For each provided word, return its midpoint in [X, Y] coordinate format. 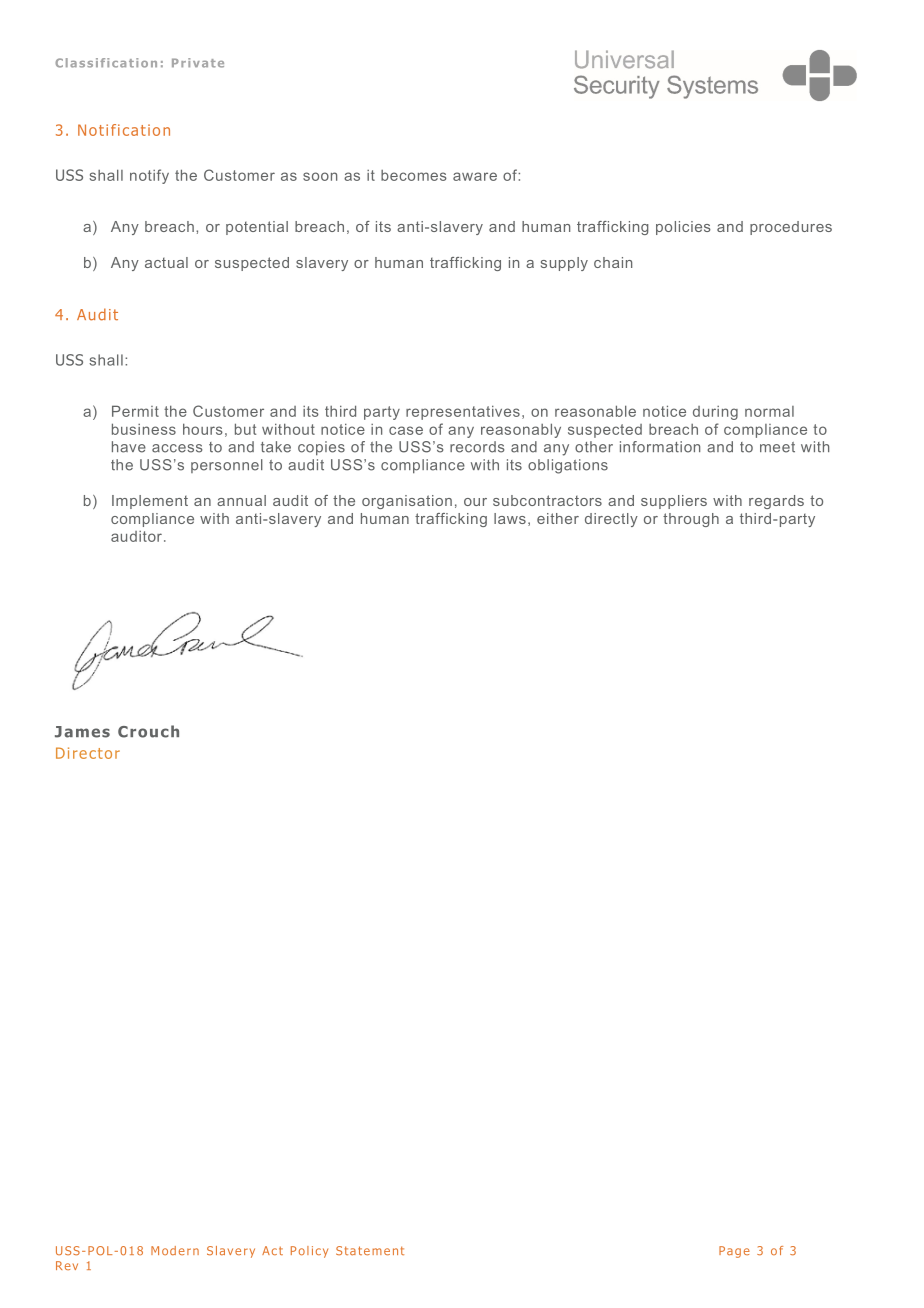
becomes [414, 175]
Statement [370, 1251]
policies [683, 228]
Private [198, 63]
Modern [175, 1250]
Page [734, 1252]
